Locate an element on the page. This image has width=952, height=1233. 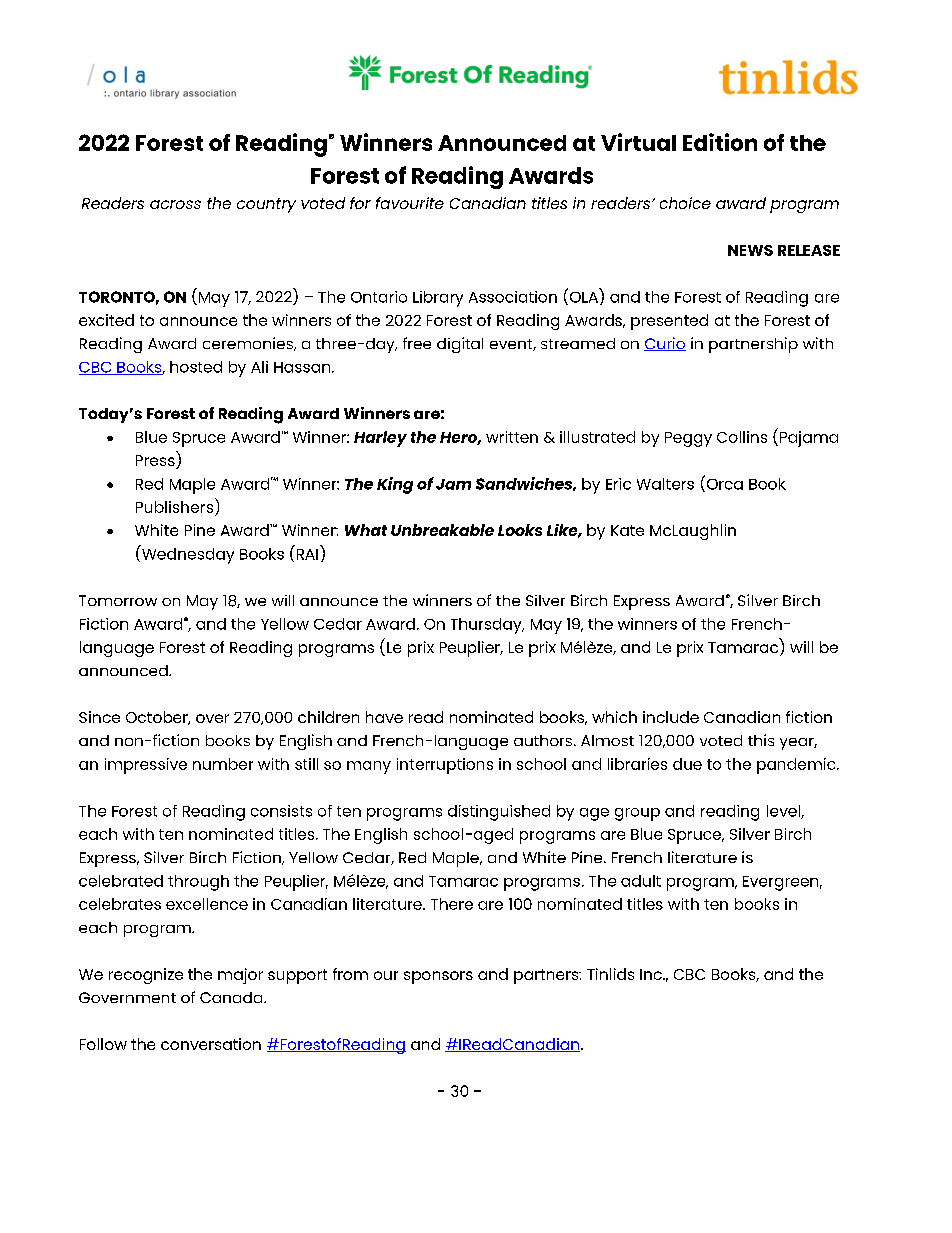
conversation is located at coordinates (211, 1044).
